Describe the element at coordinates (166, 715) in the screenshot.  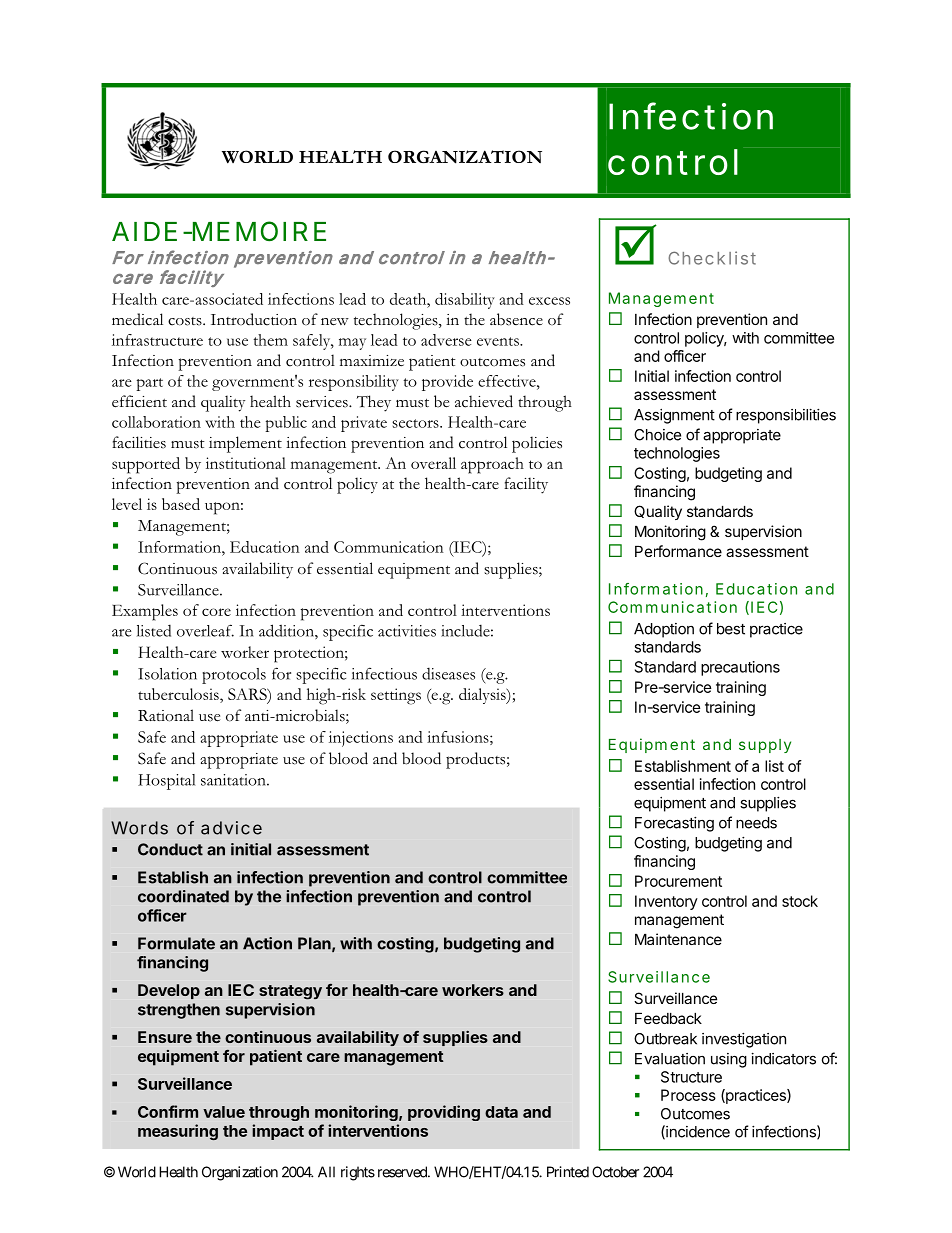
I see `Rational` at that location.
